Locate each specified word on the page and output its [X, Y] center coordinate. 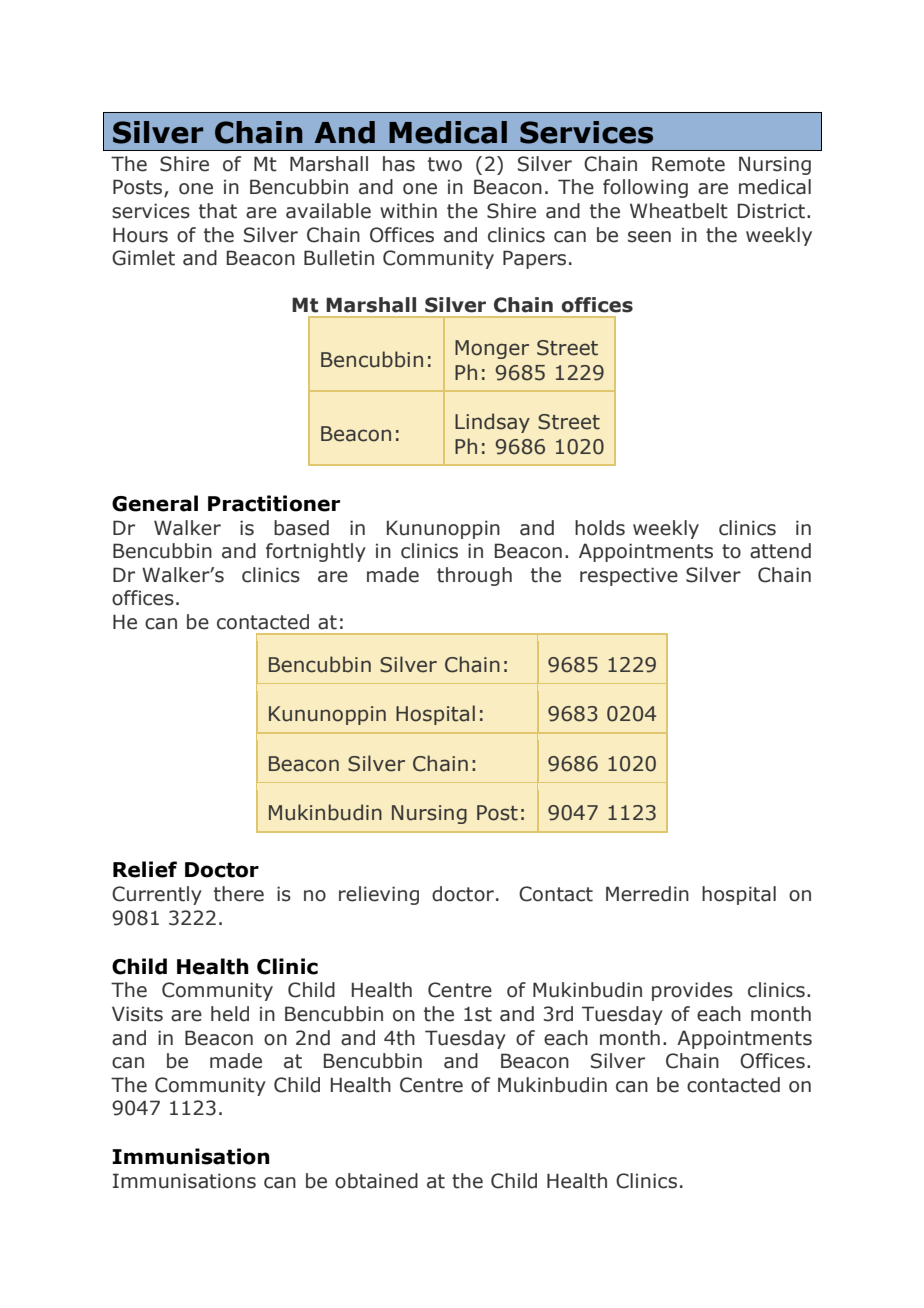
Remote [688, 164]
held [230, 1014]
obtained [376, 1181]
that [218, 211]
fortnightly [316, 552]
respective [629, 576]
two [445, 164]
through [474, 576]
